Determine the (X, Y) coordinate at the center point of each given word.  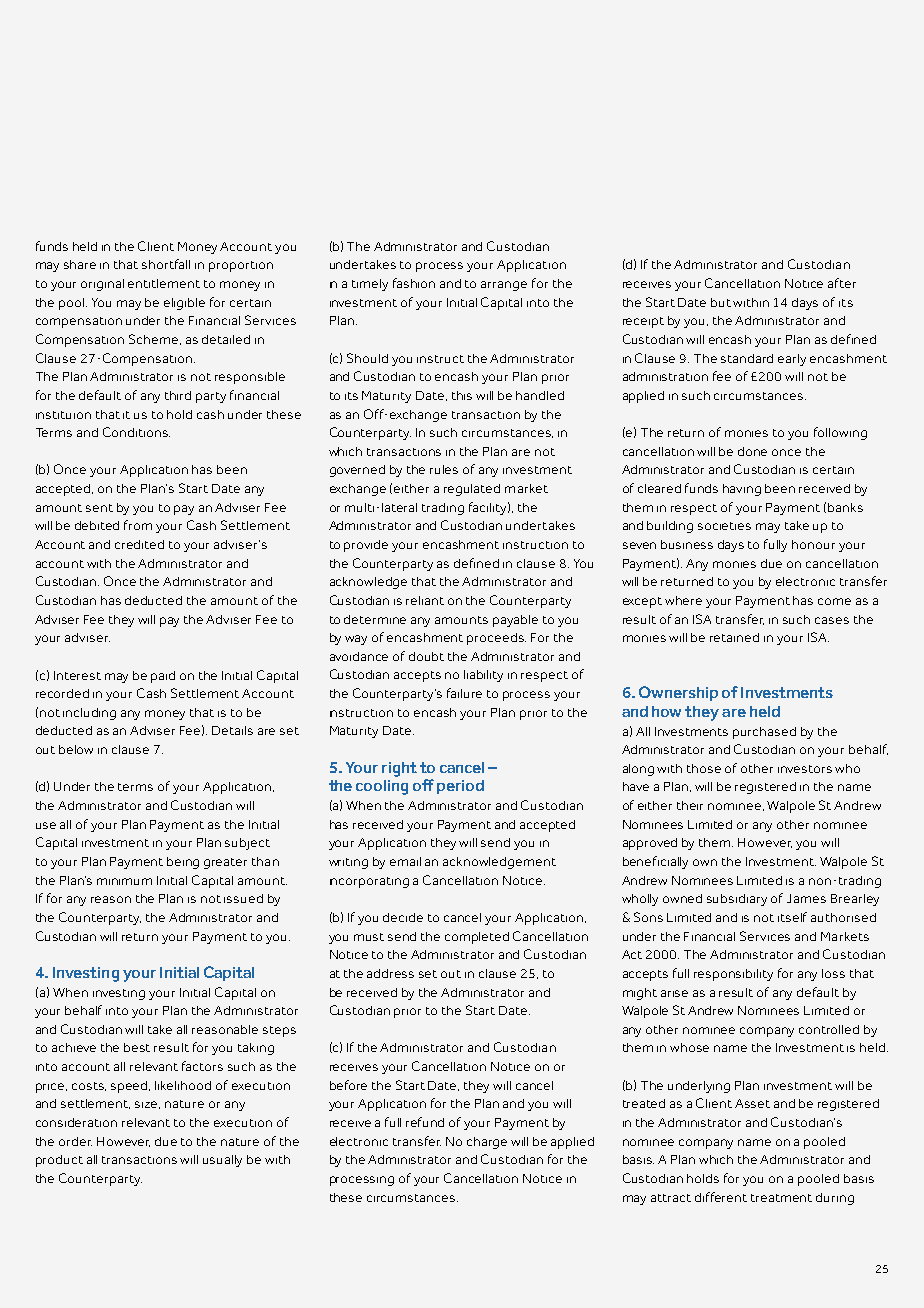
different (721, 1197)
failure (464, 693)
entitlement (164, 283)
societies (724, 526)
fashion (414, 283)
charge (487, 1143)
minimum (124, 881)
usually (222, 1161)
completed (477, 938)
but (721, 302)
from (138, 525)
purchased (764, 733)
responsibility (733, 975)
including (89, 714)
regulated (472, 490)
